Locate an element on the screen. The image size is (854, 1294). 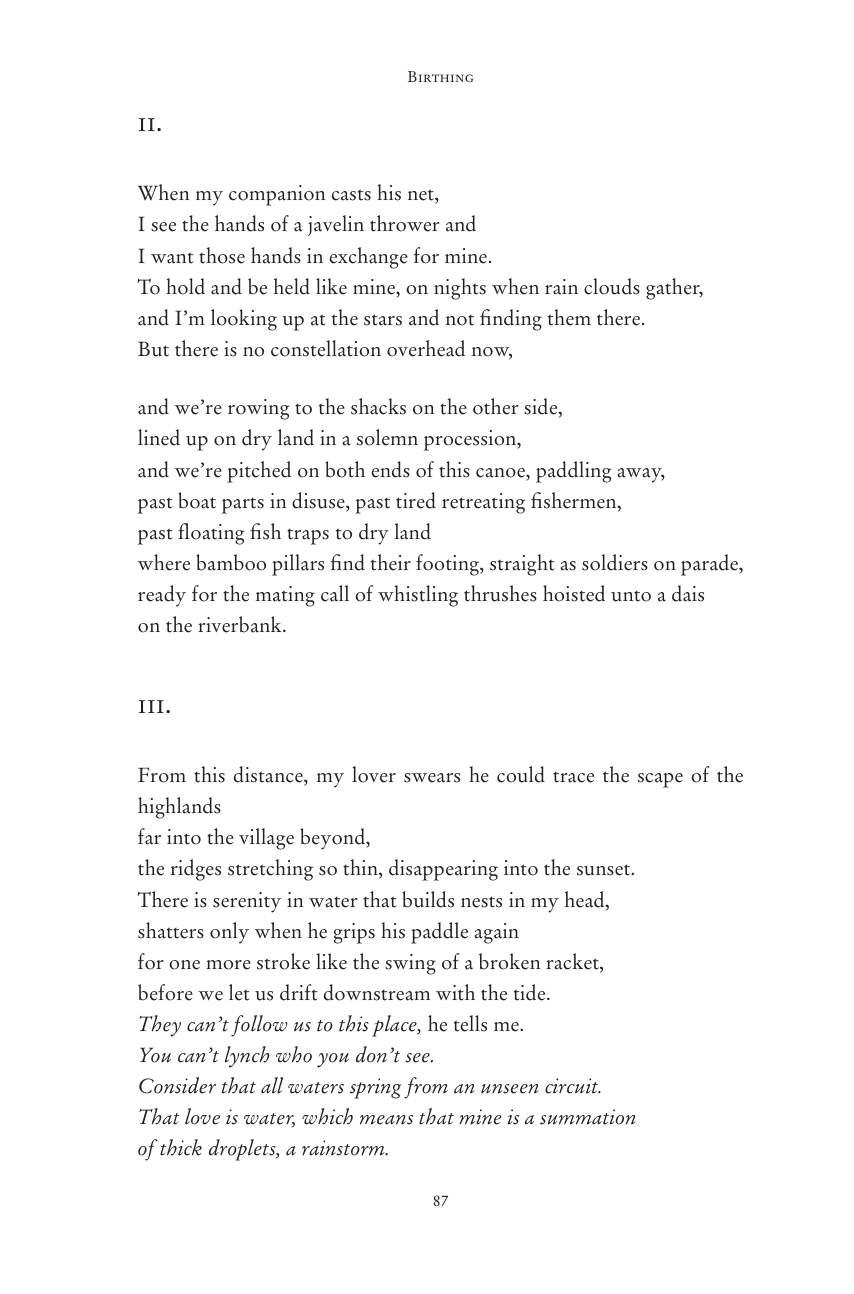
those is located at coordinates (222, 255).
